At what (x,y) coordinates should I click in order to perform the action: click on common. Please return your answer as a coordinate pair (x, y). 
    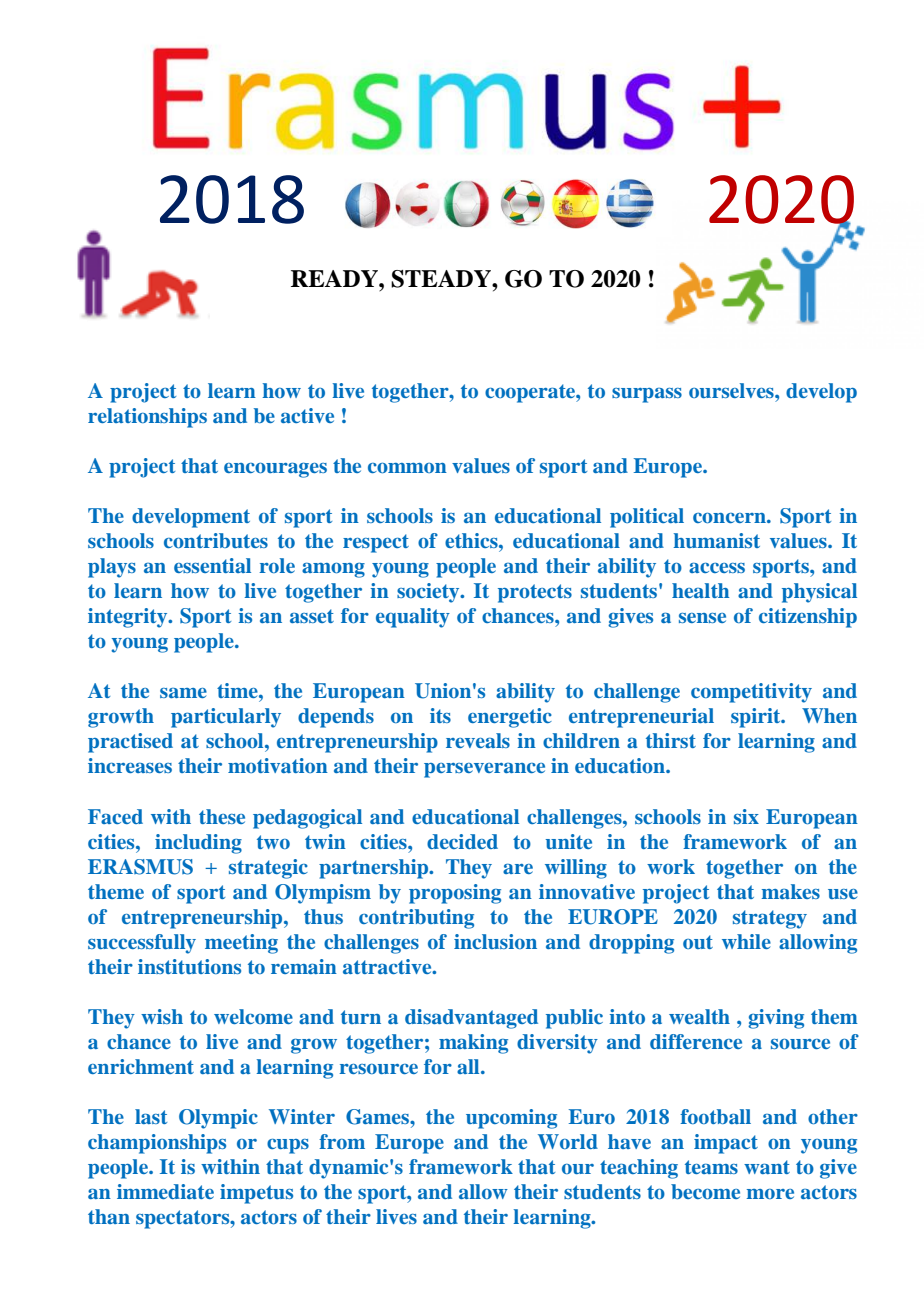
    Looking at the image, I should click on (407, 468).
